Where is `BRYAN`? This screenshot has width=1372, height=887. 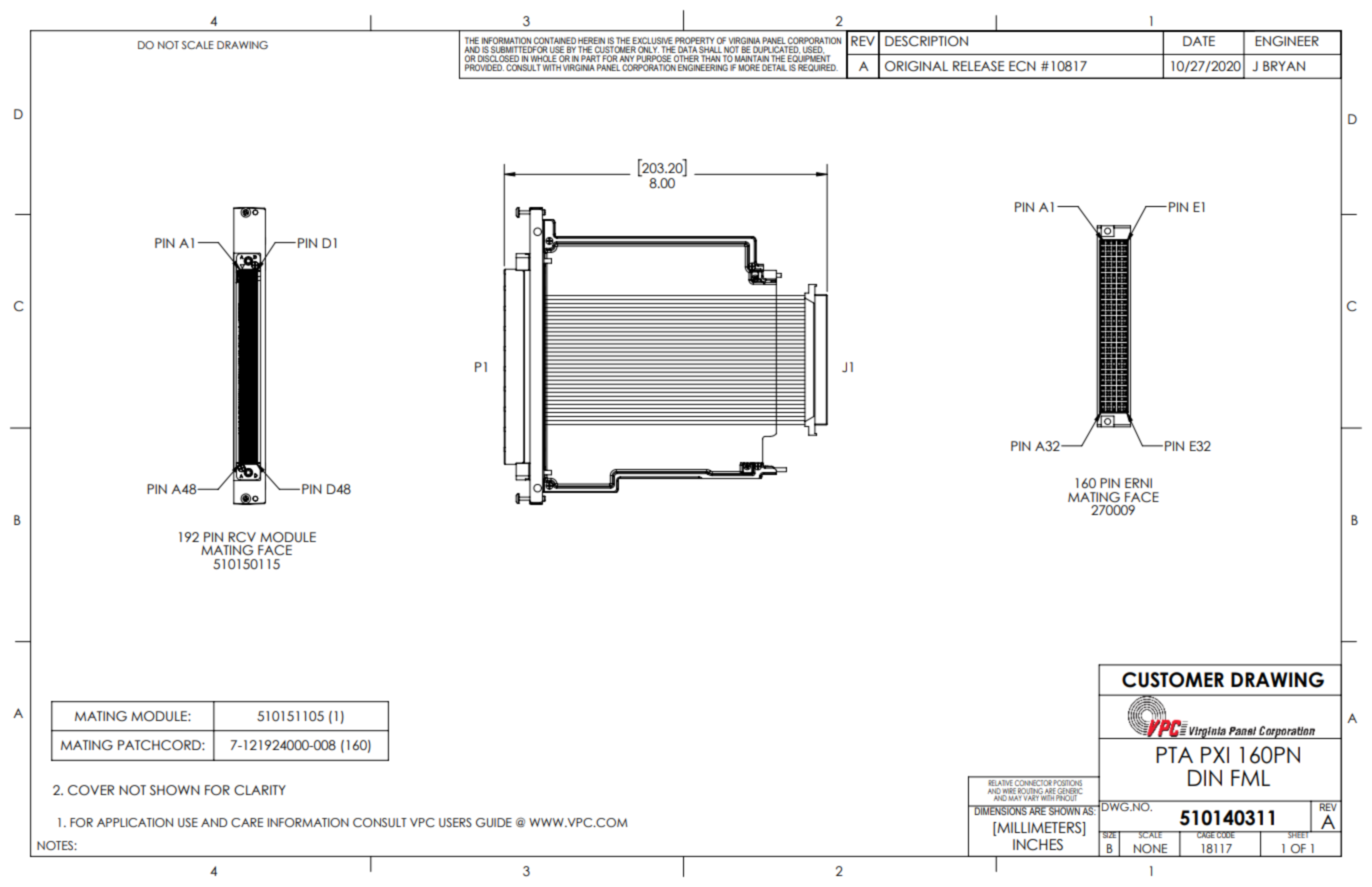
BRYAN is located at coordinates (1284, 66).
